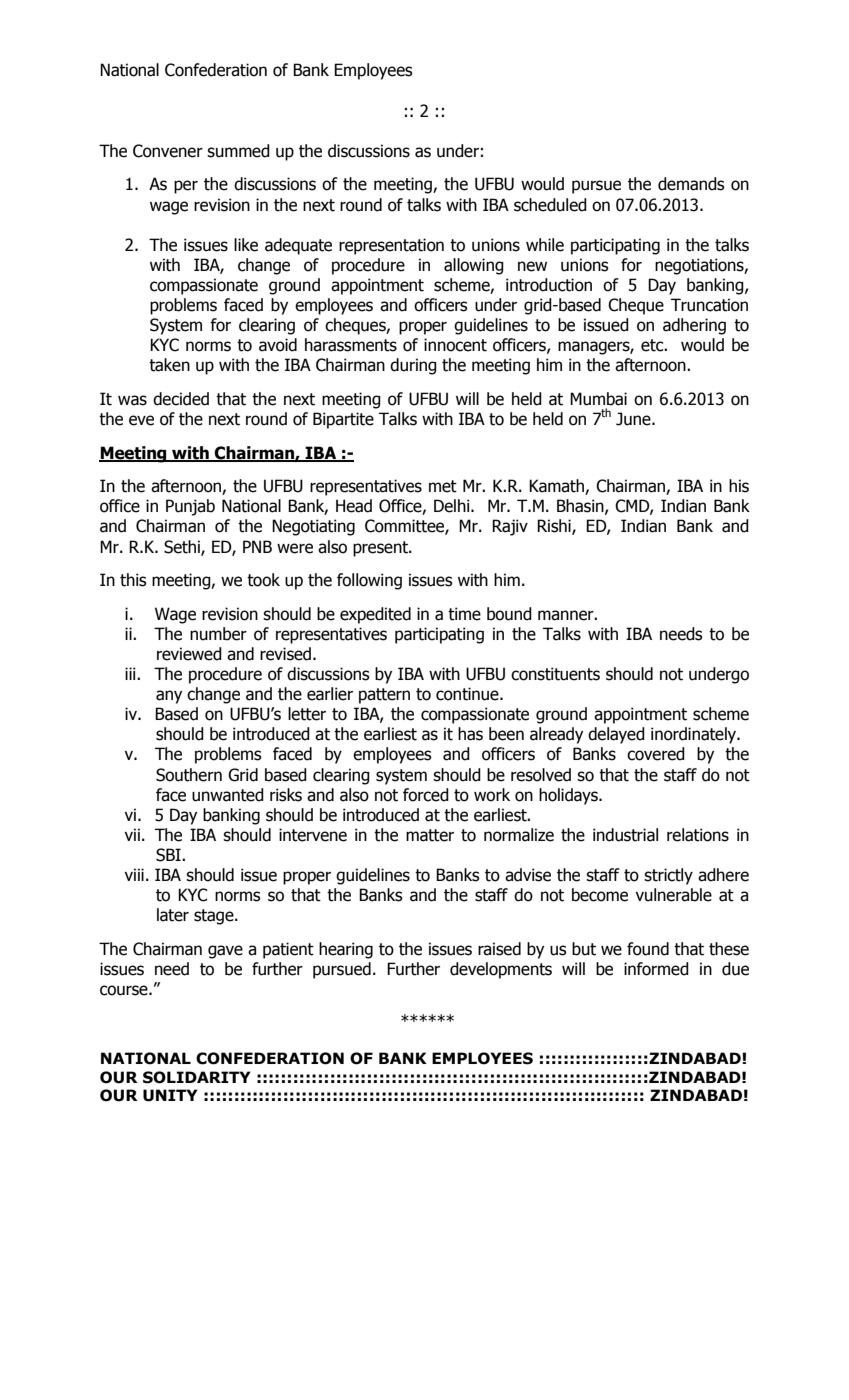  I want to click on summed, so click(238, 151).
